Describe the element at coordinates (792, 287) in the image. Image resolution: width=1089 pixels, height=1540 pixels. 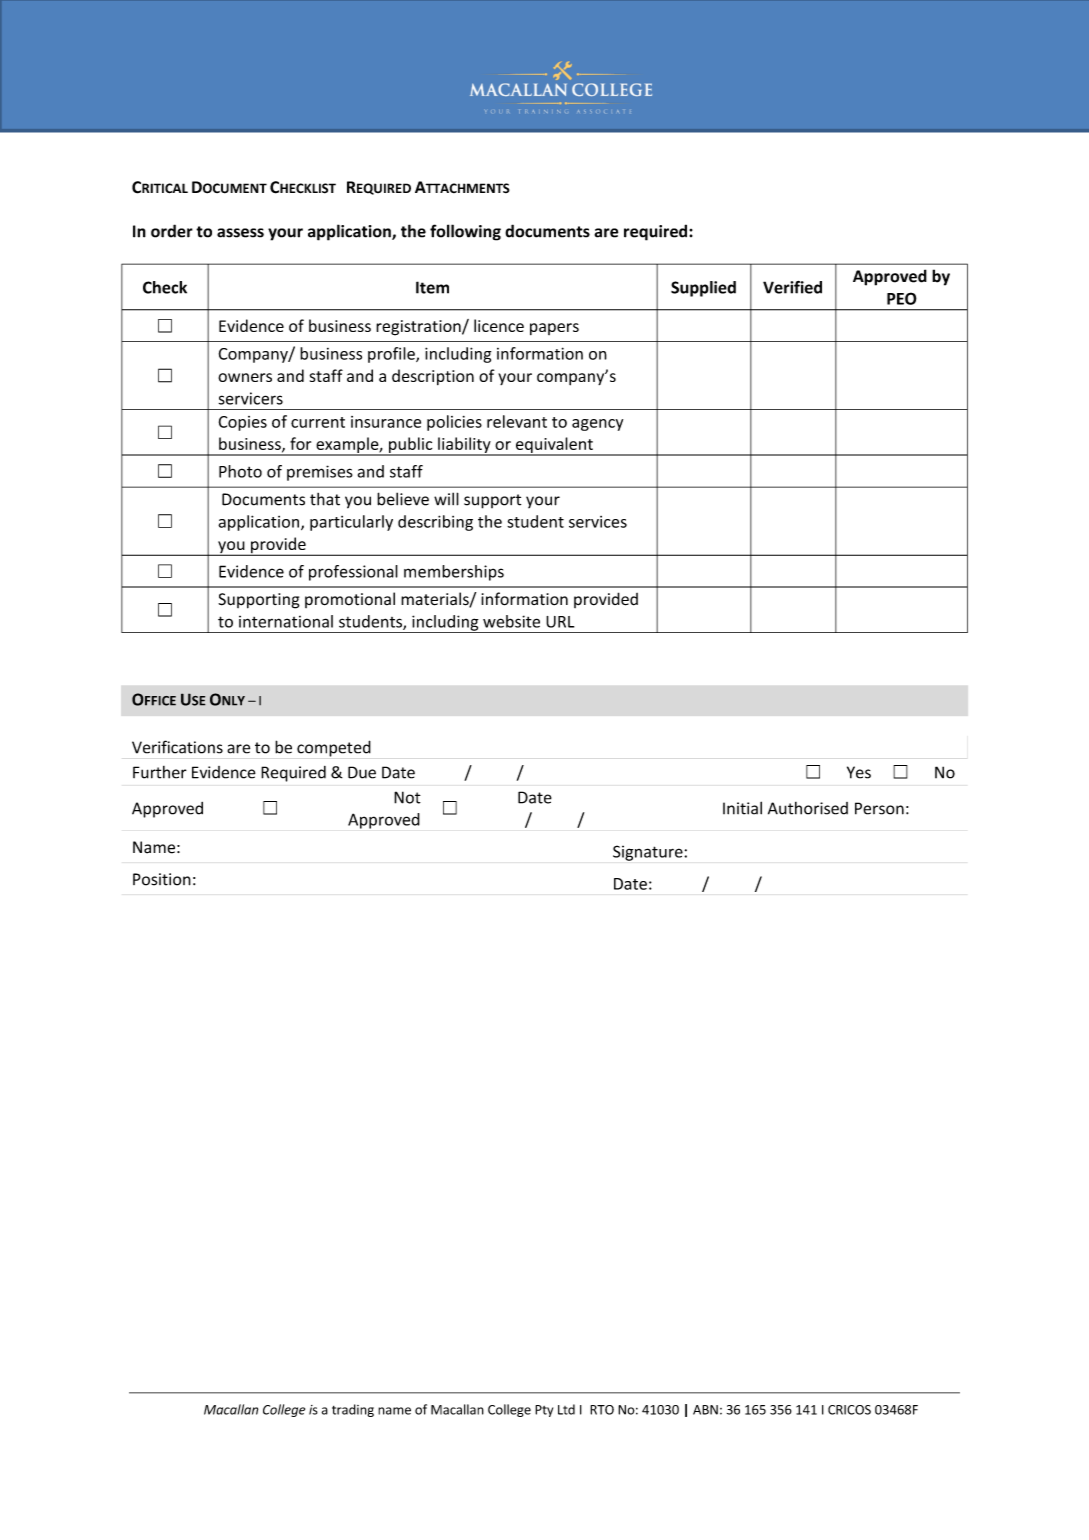
I see `Verified` at that location.
